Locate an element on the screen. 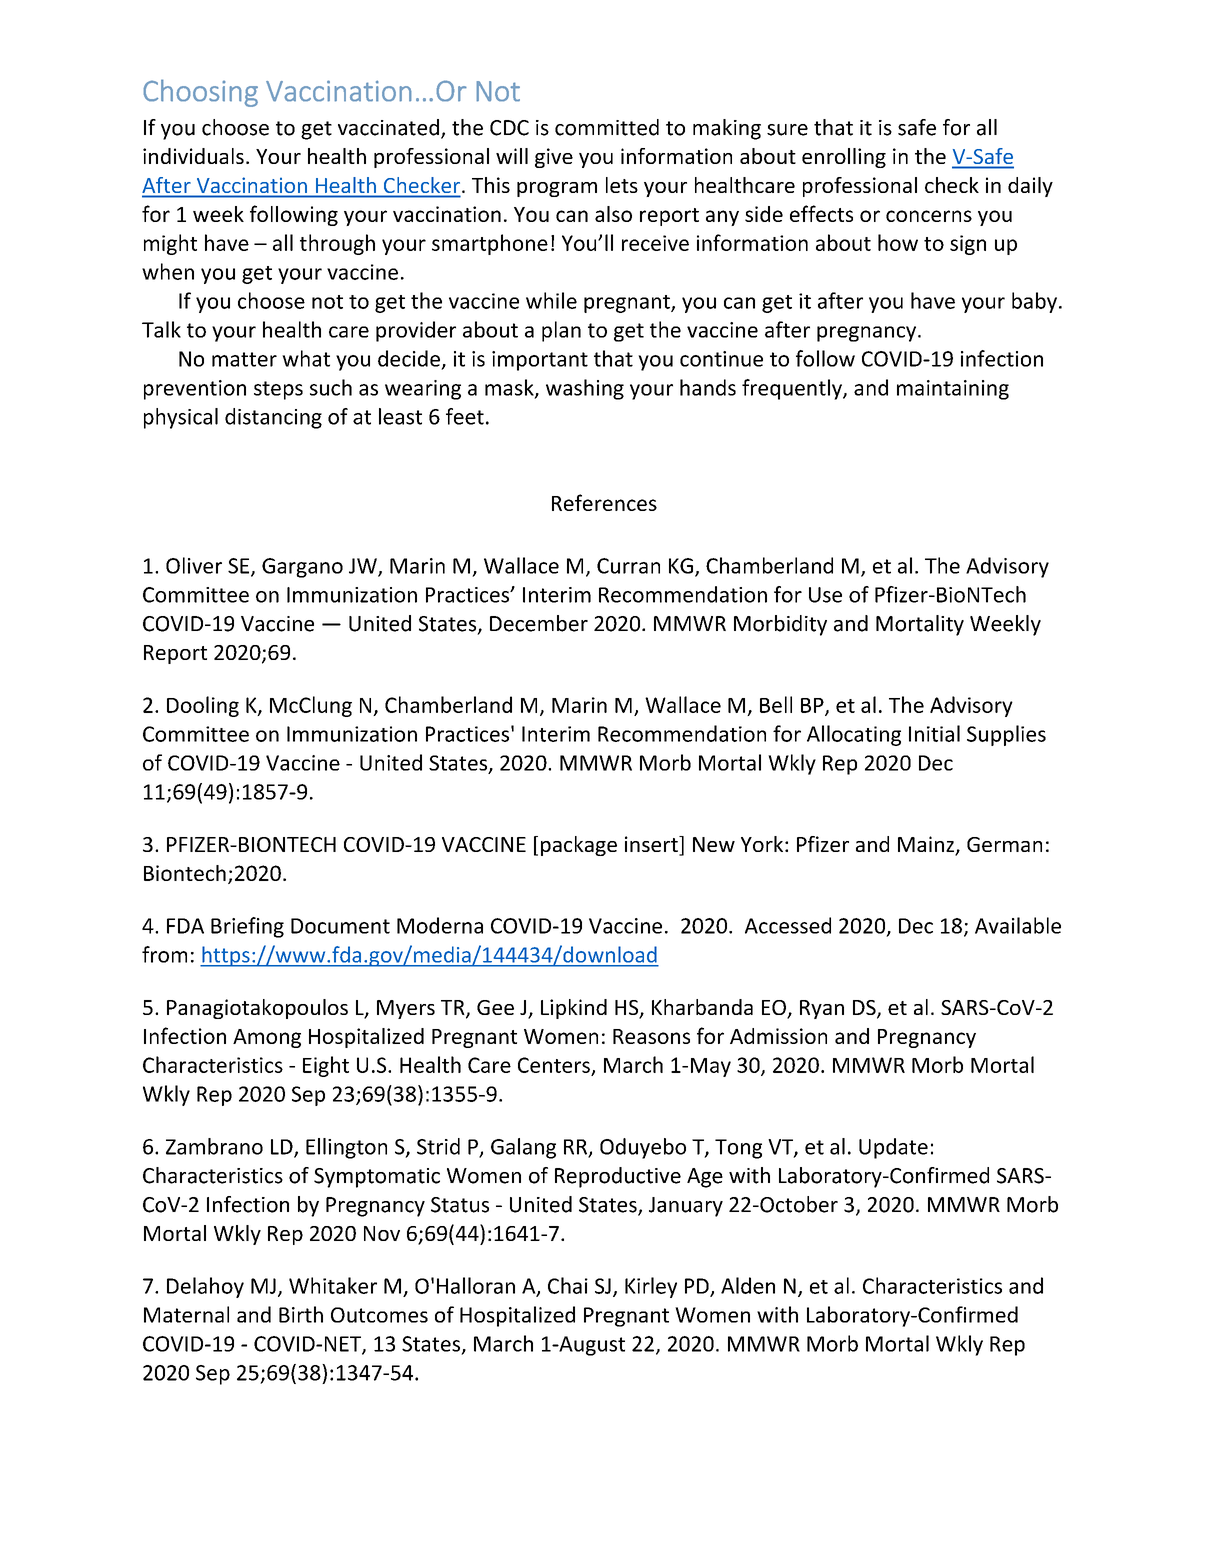 Image resolution: width=1207 pixels, height=1563 pixels. Birth is located at coordinates (301, 1314).
